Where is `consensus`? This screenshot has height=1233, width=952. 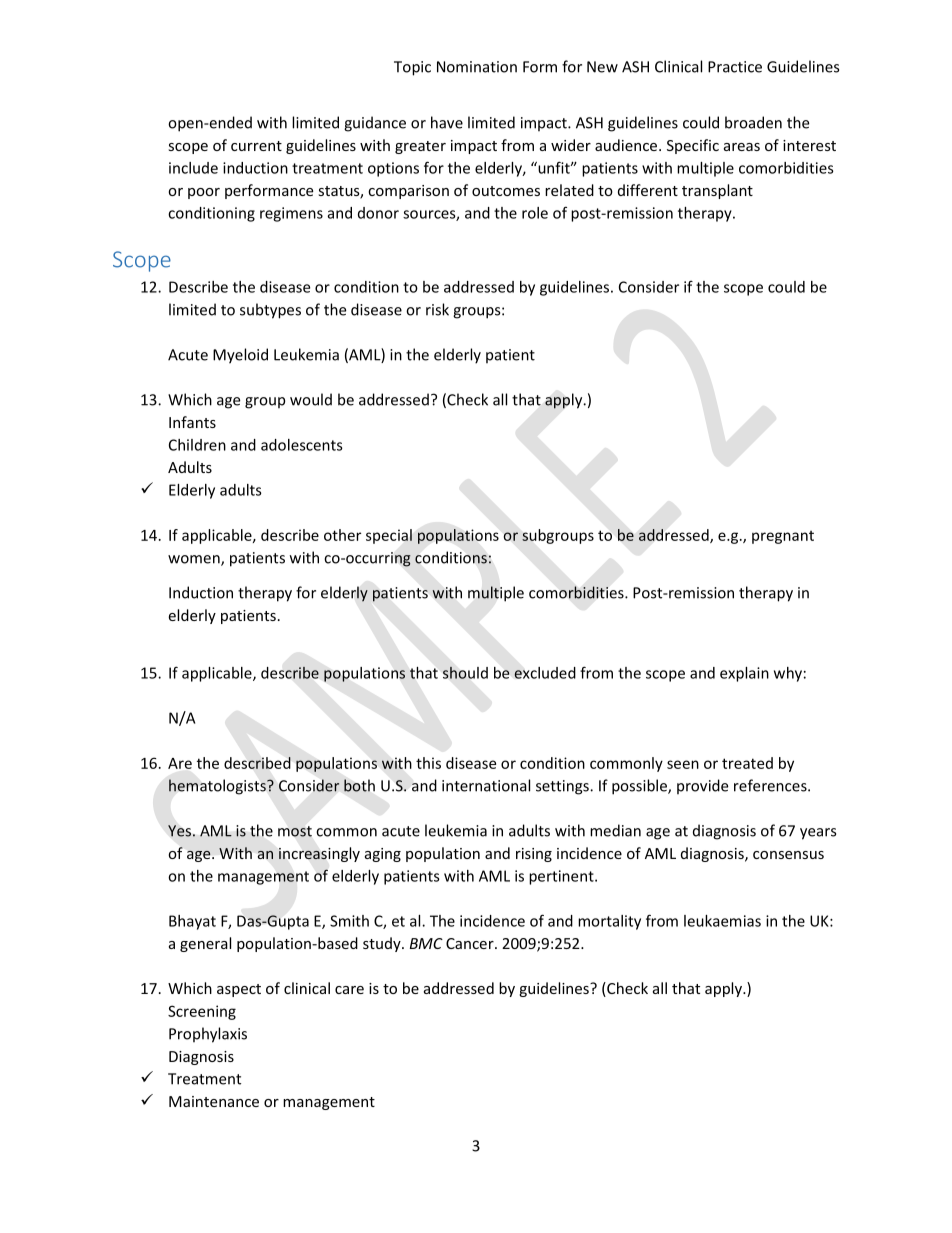
consensus is located at coordinates (788, 855).
